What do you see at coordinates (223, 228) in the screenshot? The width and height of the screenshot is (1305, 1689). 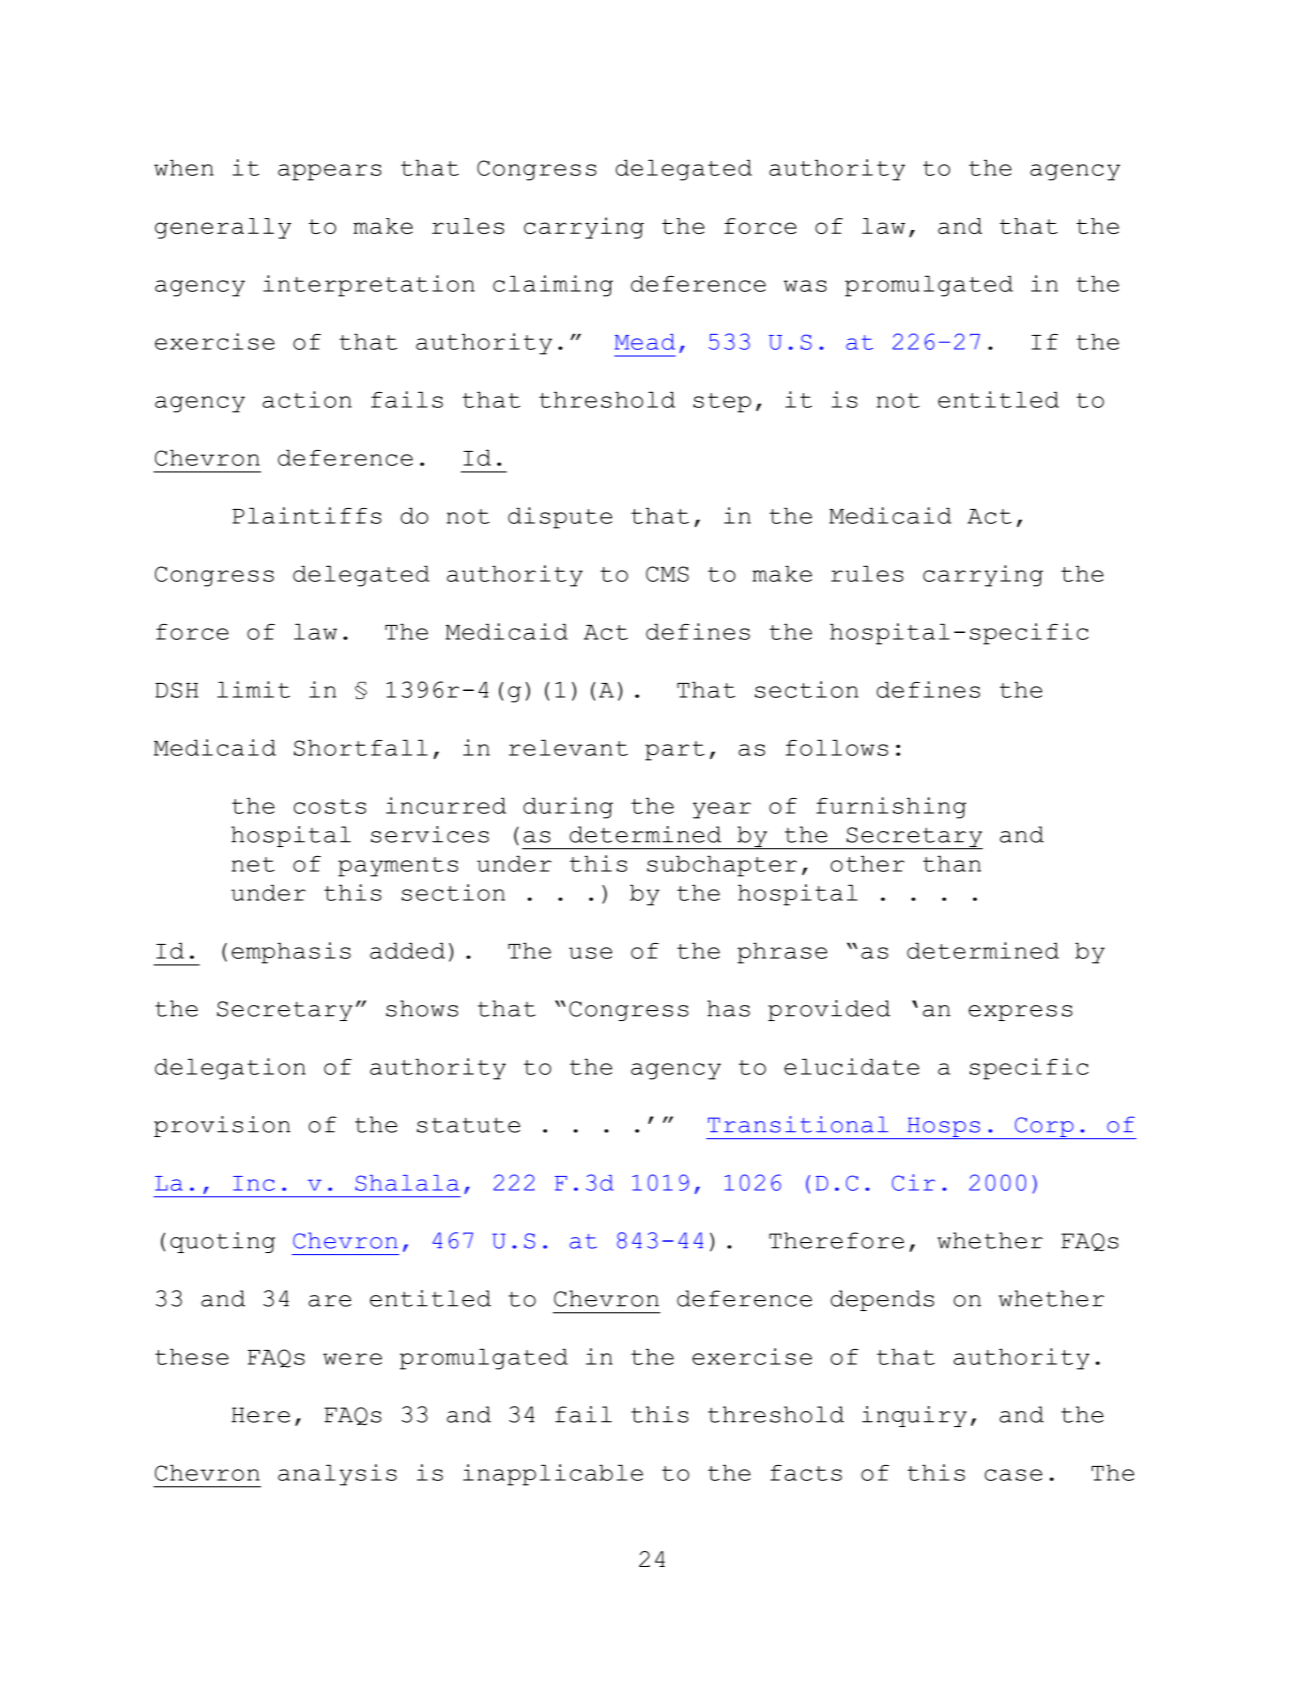 I see `generally` at bounding box center [223, 228].
